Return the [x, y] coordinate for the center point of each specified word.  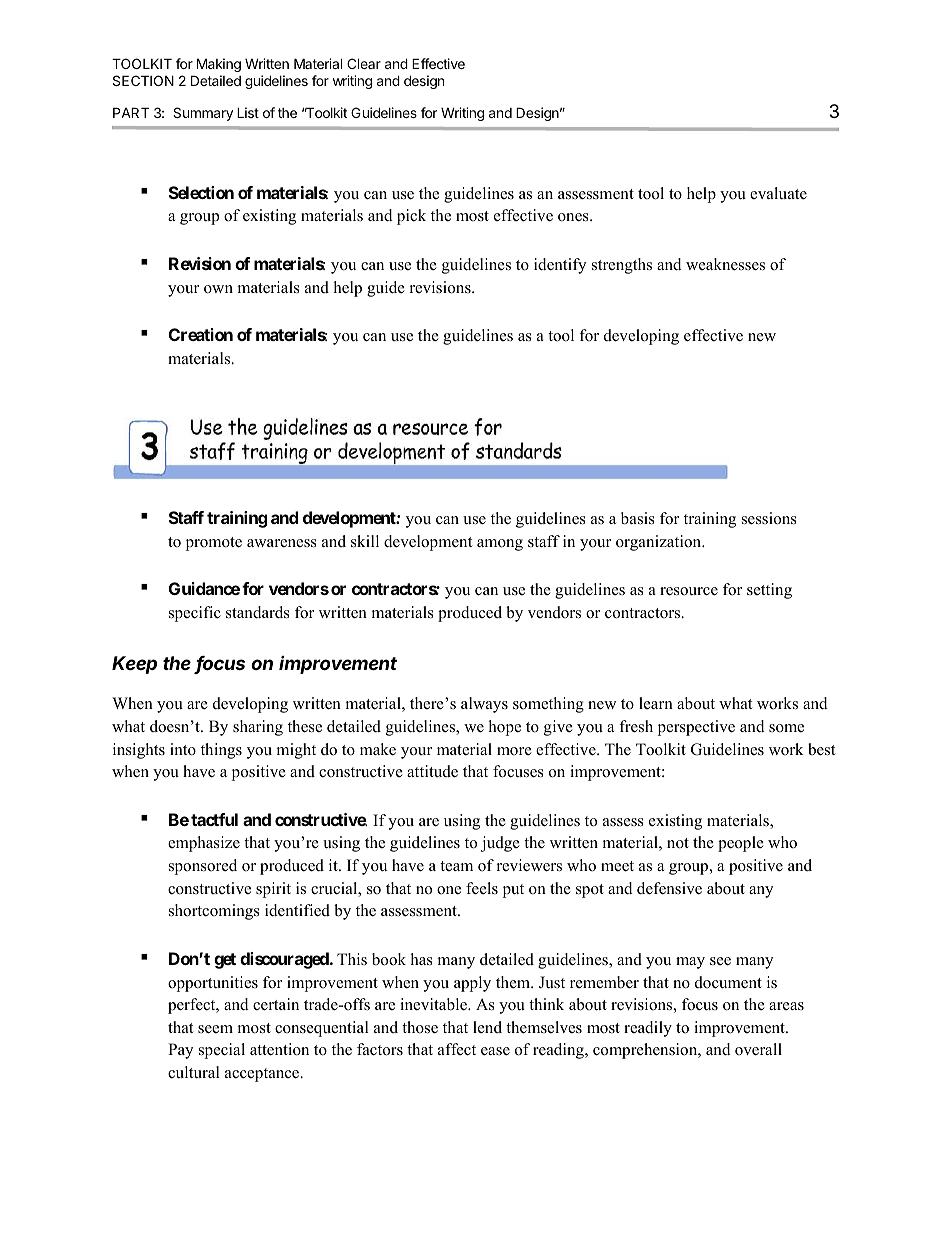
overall [758, 1049]
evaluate [778, 193]
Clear [364, 63]
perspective [696, 728]
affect [457, 1049]
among [500, 545]
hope [505, 728]
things [221, 751]
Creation [201, 334]
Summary [203, 114]
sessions [769, 518]
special [222, 1051]
